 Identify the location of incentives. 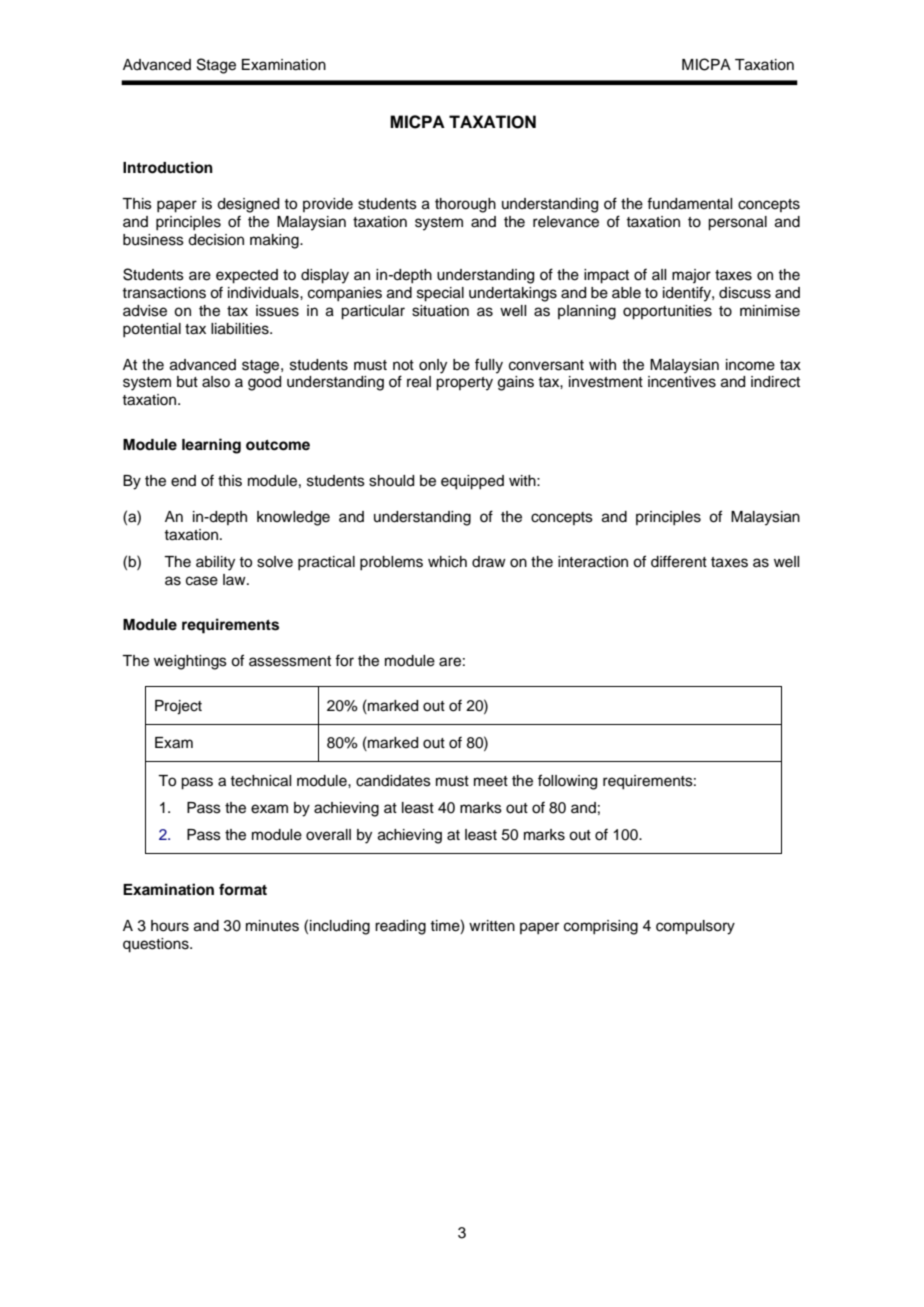
(682, 382).
